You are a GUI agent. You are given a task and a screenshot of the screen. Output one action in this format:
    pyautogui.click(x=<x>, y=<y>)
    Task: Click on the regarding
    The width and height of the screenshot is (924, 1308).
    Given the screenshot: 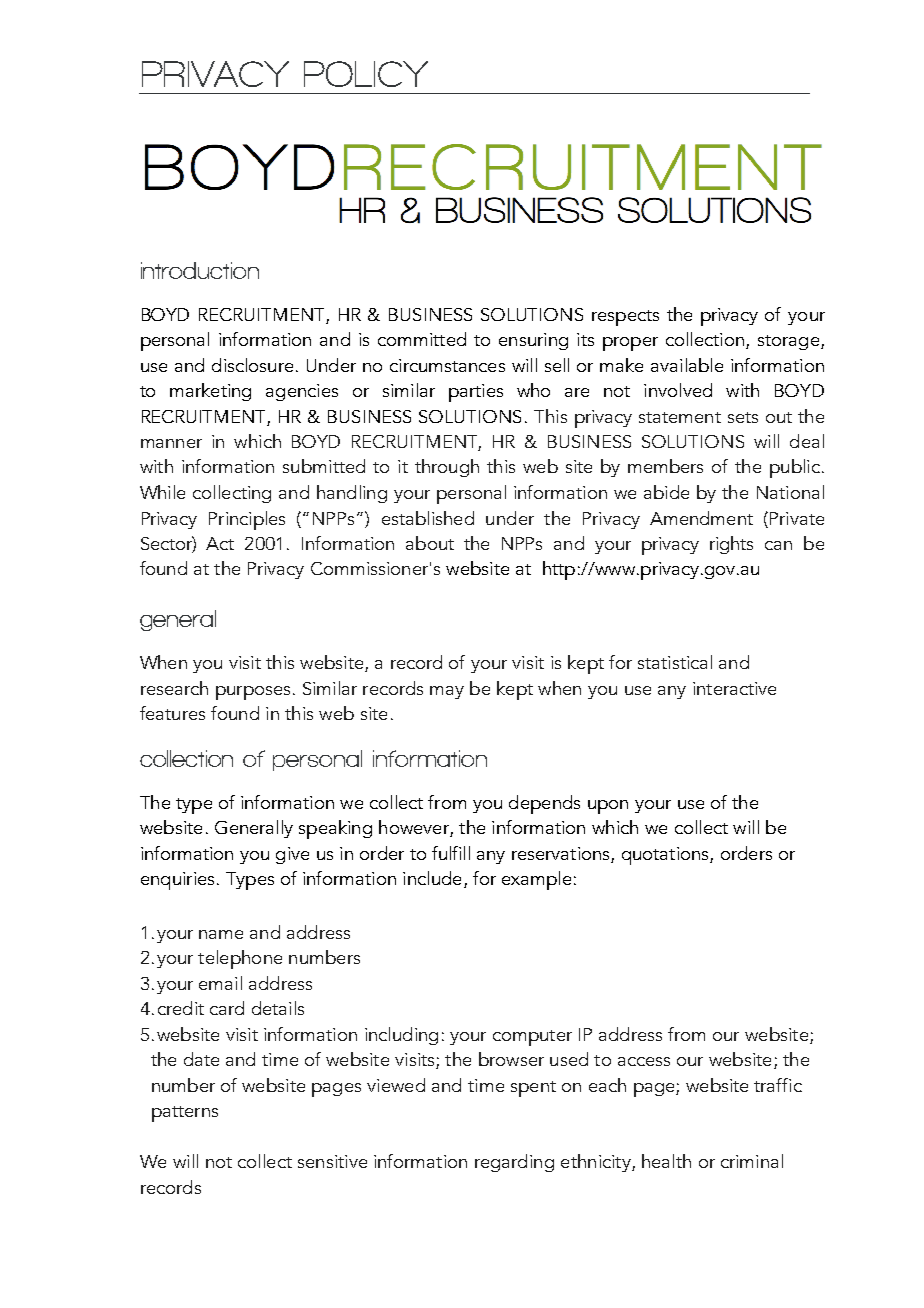 What is the action you would take?
    pyautogui.click(x=514, y=1163)
